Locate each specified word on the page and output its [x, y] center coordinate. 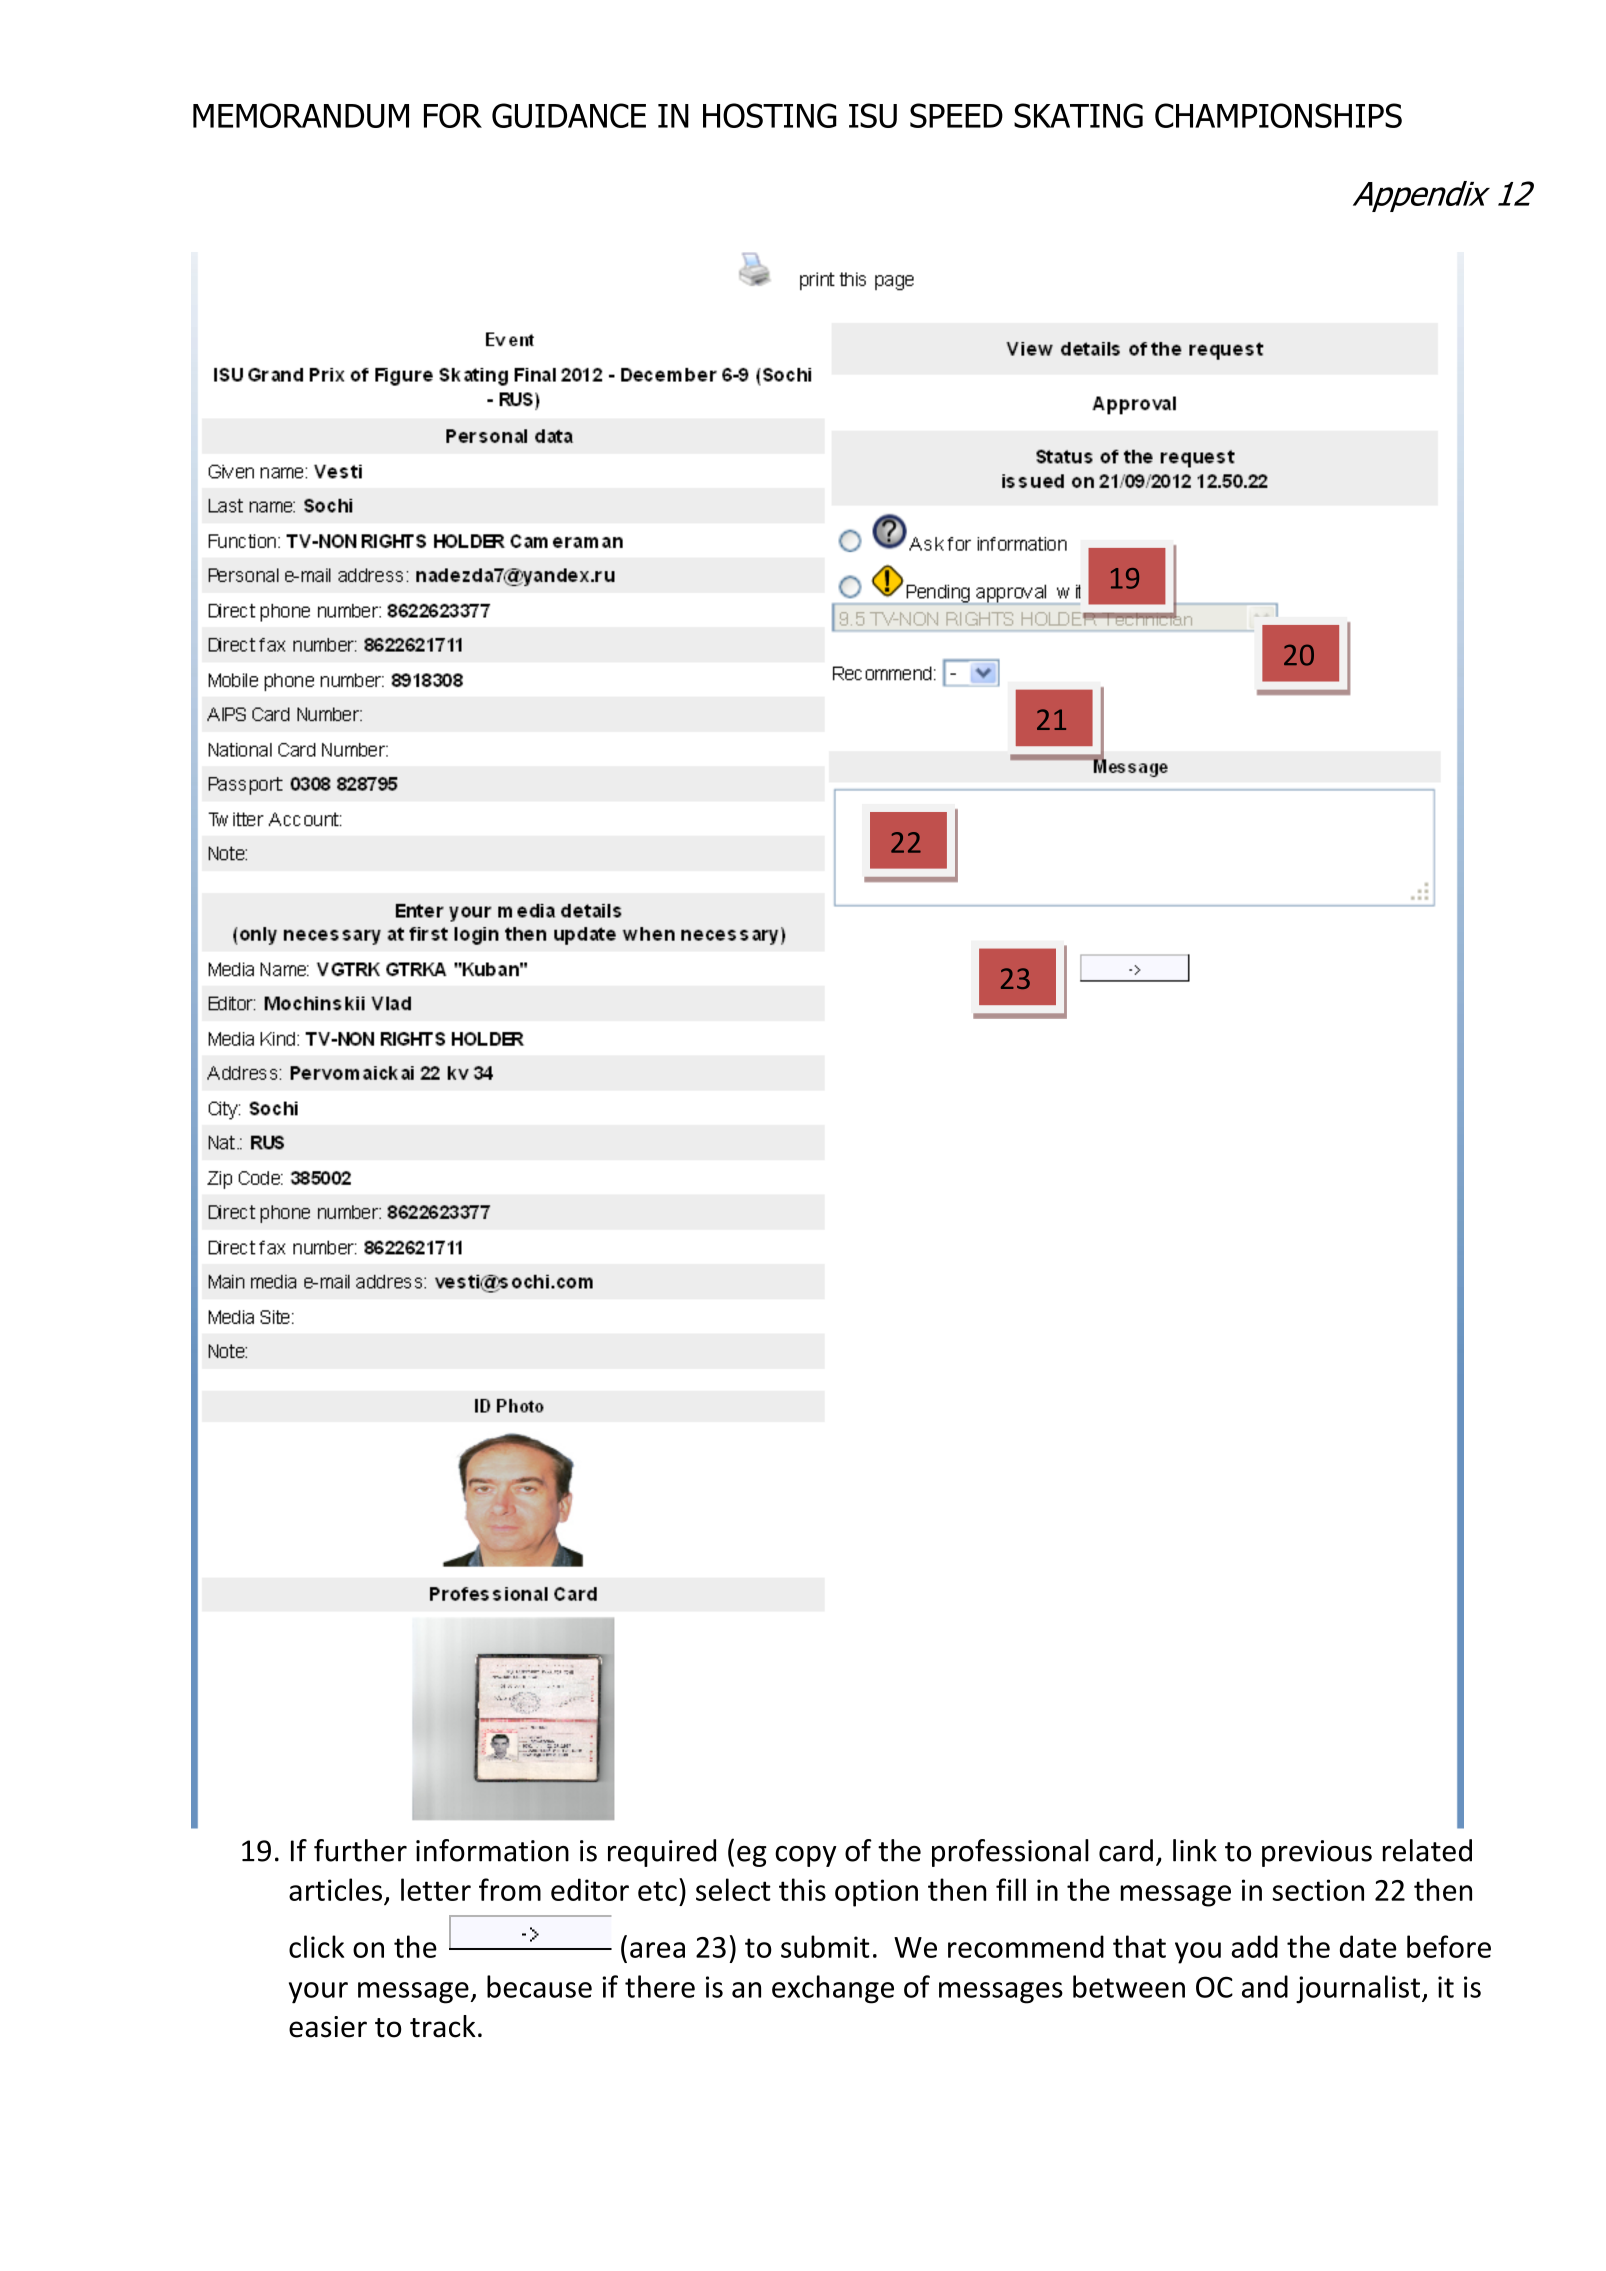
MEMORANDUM [301, 115]
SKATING [1078, 115]
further [360, 1850]
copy [806, 1856]
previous [1317, 1853]
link [1195, 1850]
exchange [833, 1989]
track [443, 2026]
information [492, 1850]
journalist [1358, 1989]
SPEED [956, 115]
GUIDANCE [569, 115]
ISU [873, 115]
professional [1010, 1853]
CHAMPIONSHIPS [1278, 115]
